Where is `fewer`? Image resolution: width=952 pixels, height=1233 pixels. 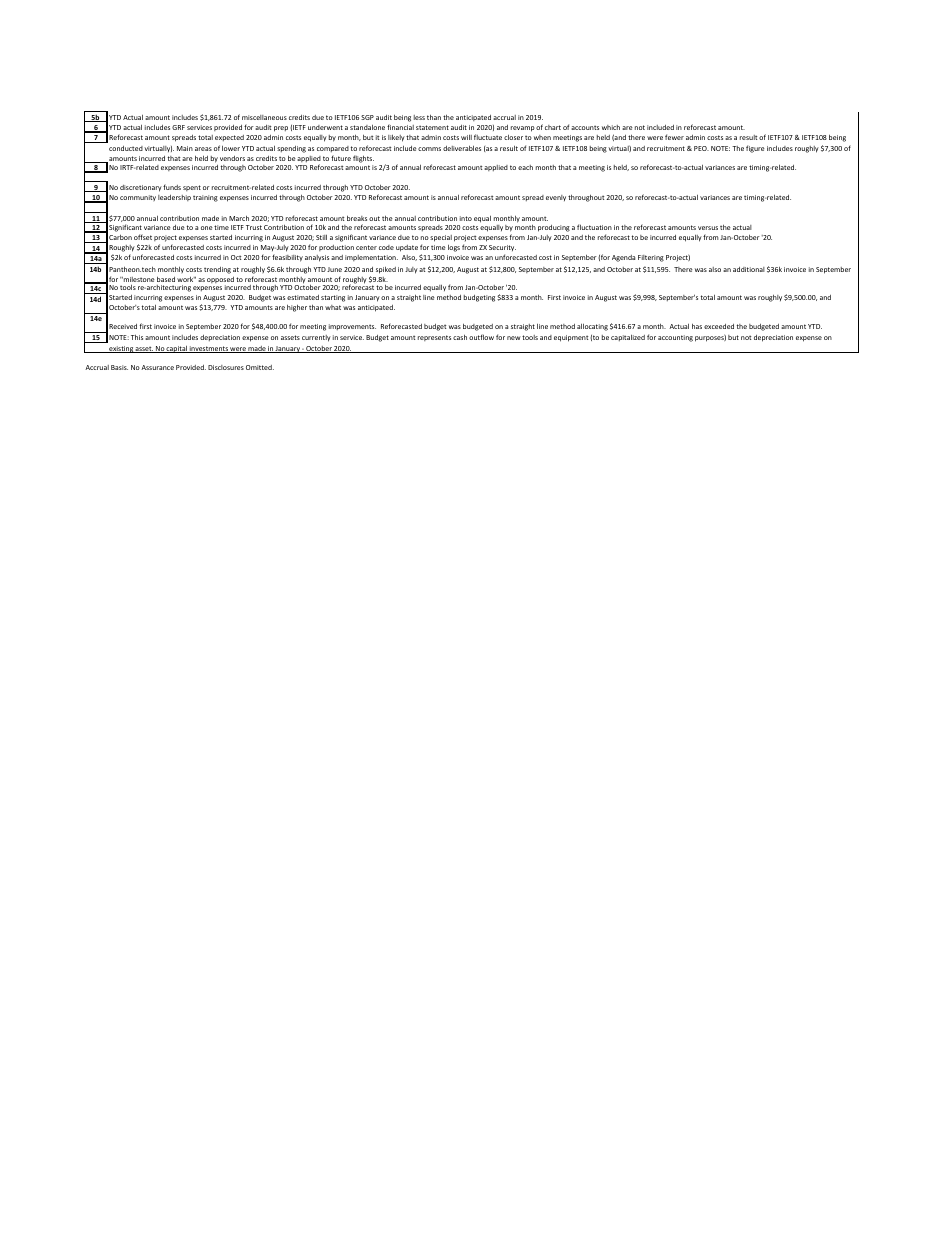
fewer is located at coordinates (674, 137).
